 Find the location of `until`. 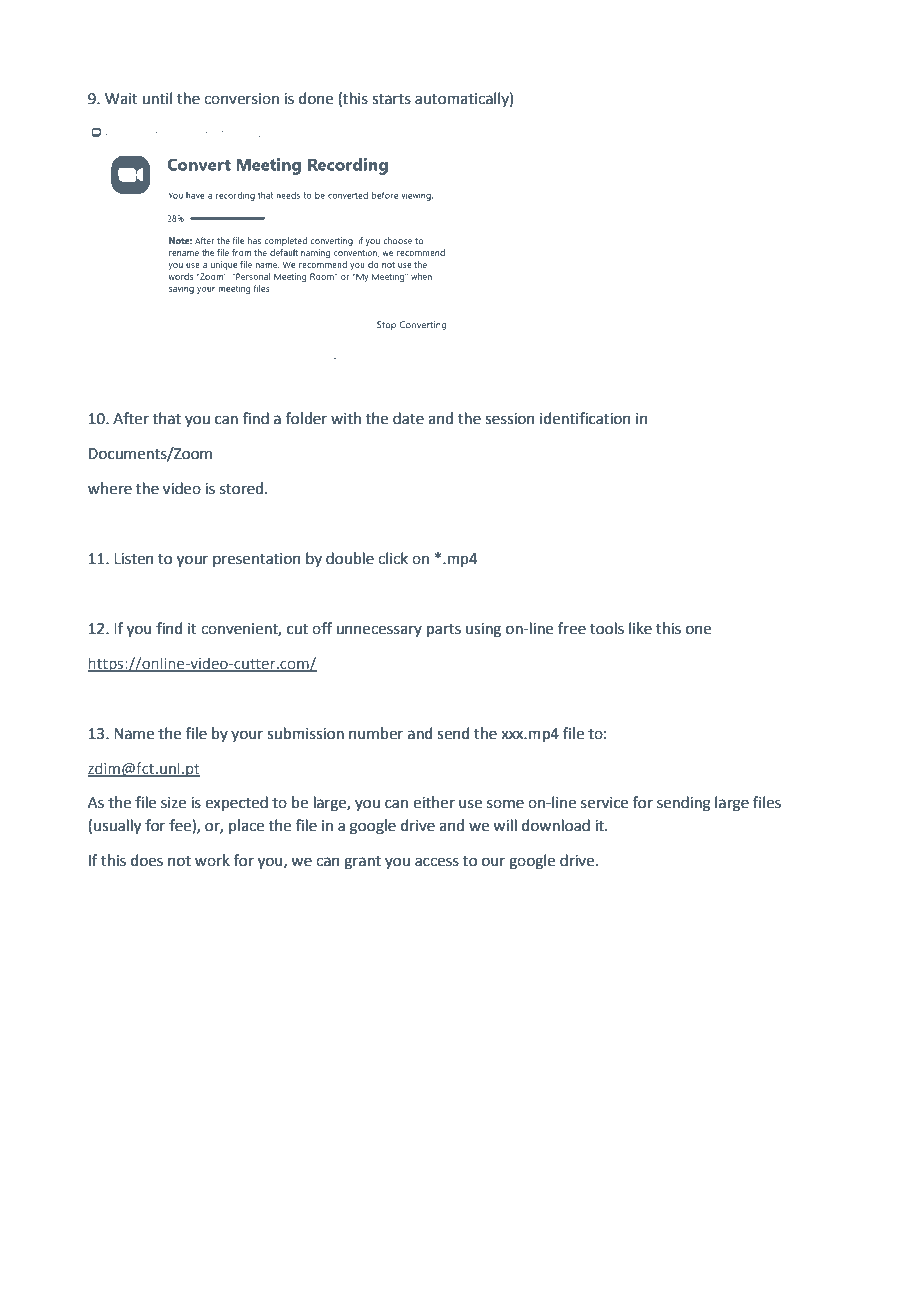

until is located at coordinates (157, 98).
